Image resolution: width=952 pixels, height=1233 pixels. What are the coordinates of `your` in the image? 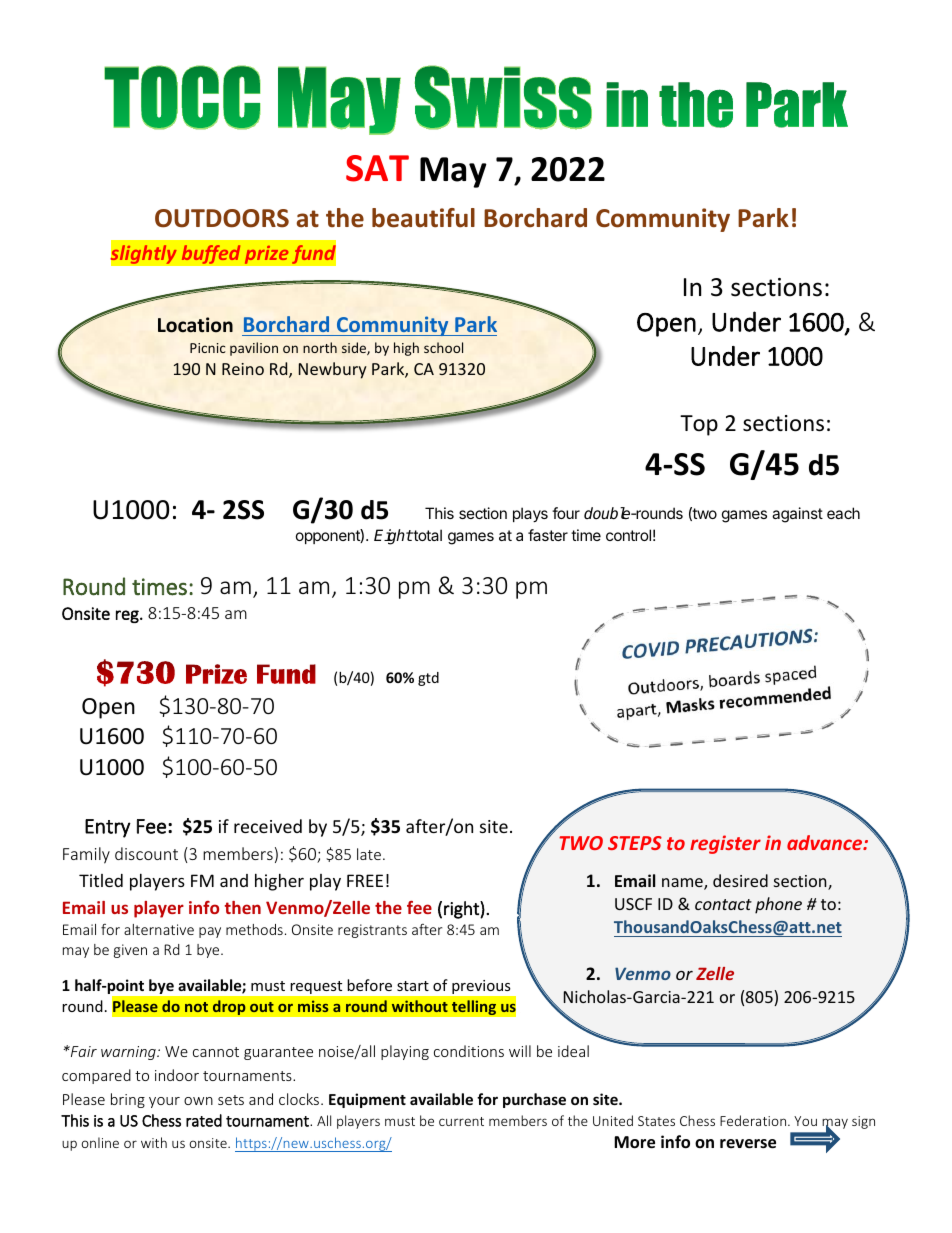 It's located at (164, 1102).
